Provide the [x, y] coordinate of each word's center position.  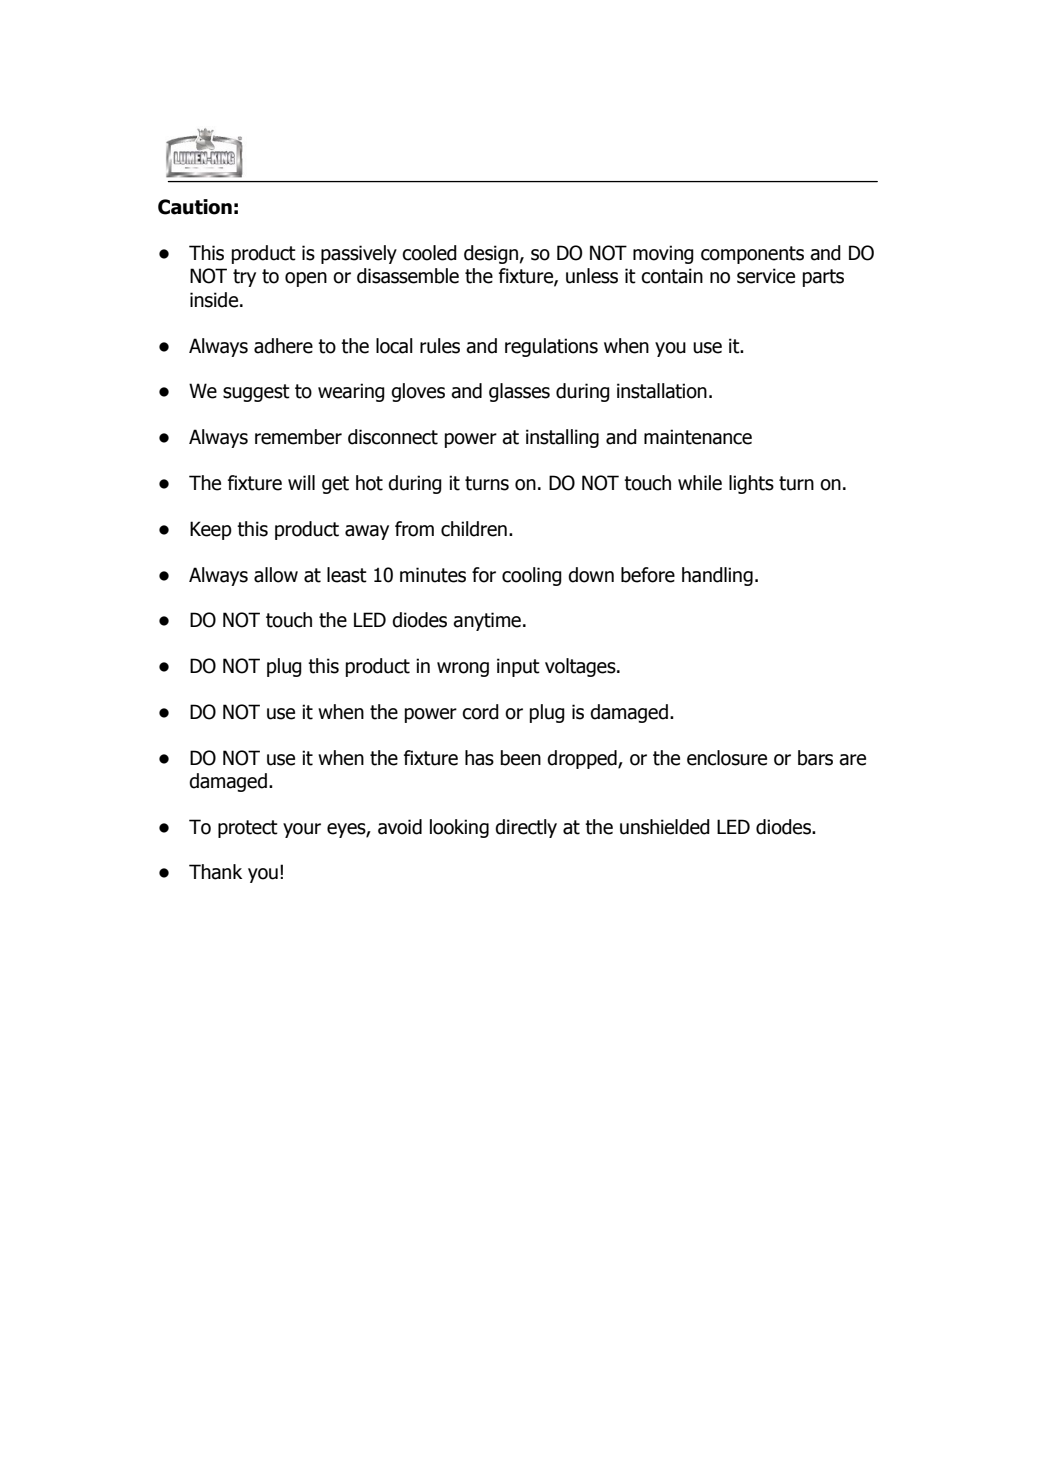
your [302, 830]
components [752, 255]
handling [717, 576]
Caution [195, 207]
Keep [211, 530]
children [474, 529]
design [492, 254]
